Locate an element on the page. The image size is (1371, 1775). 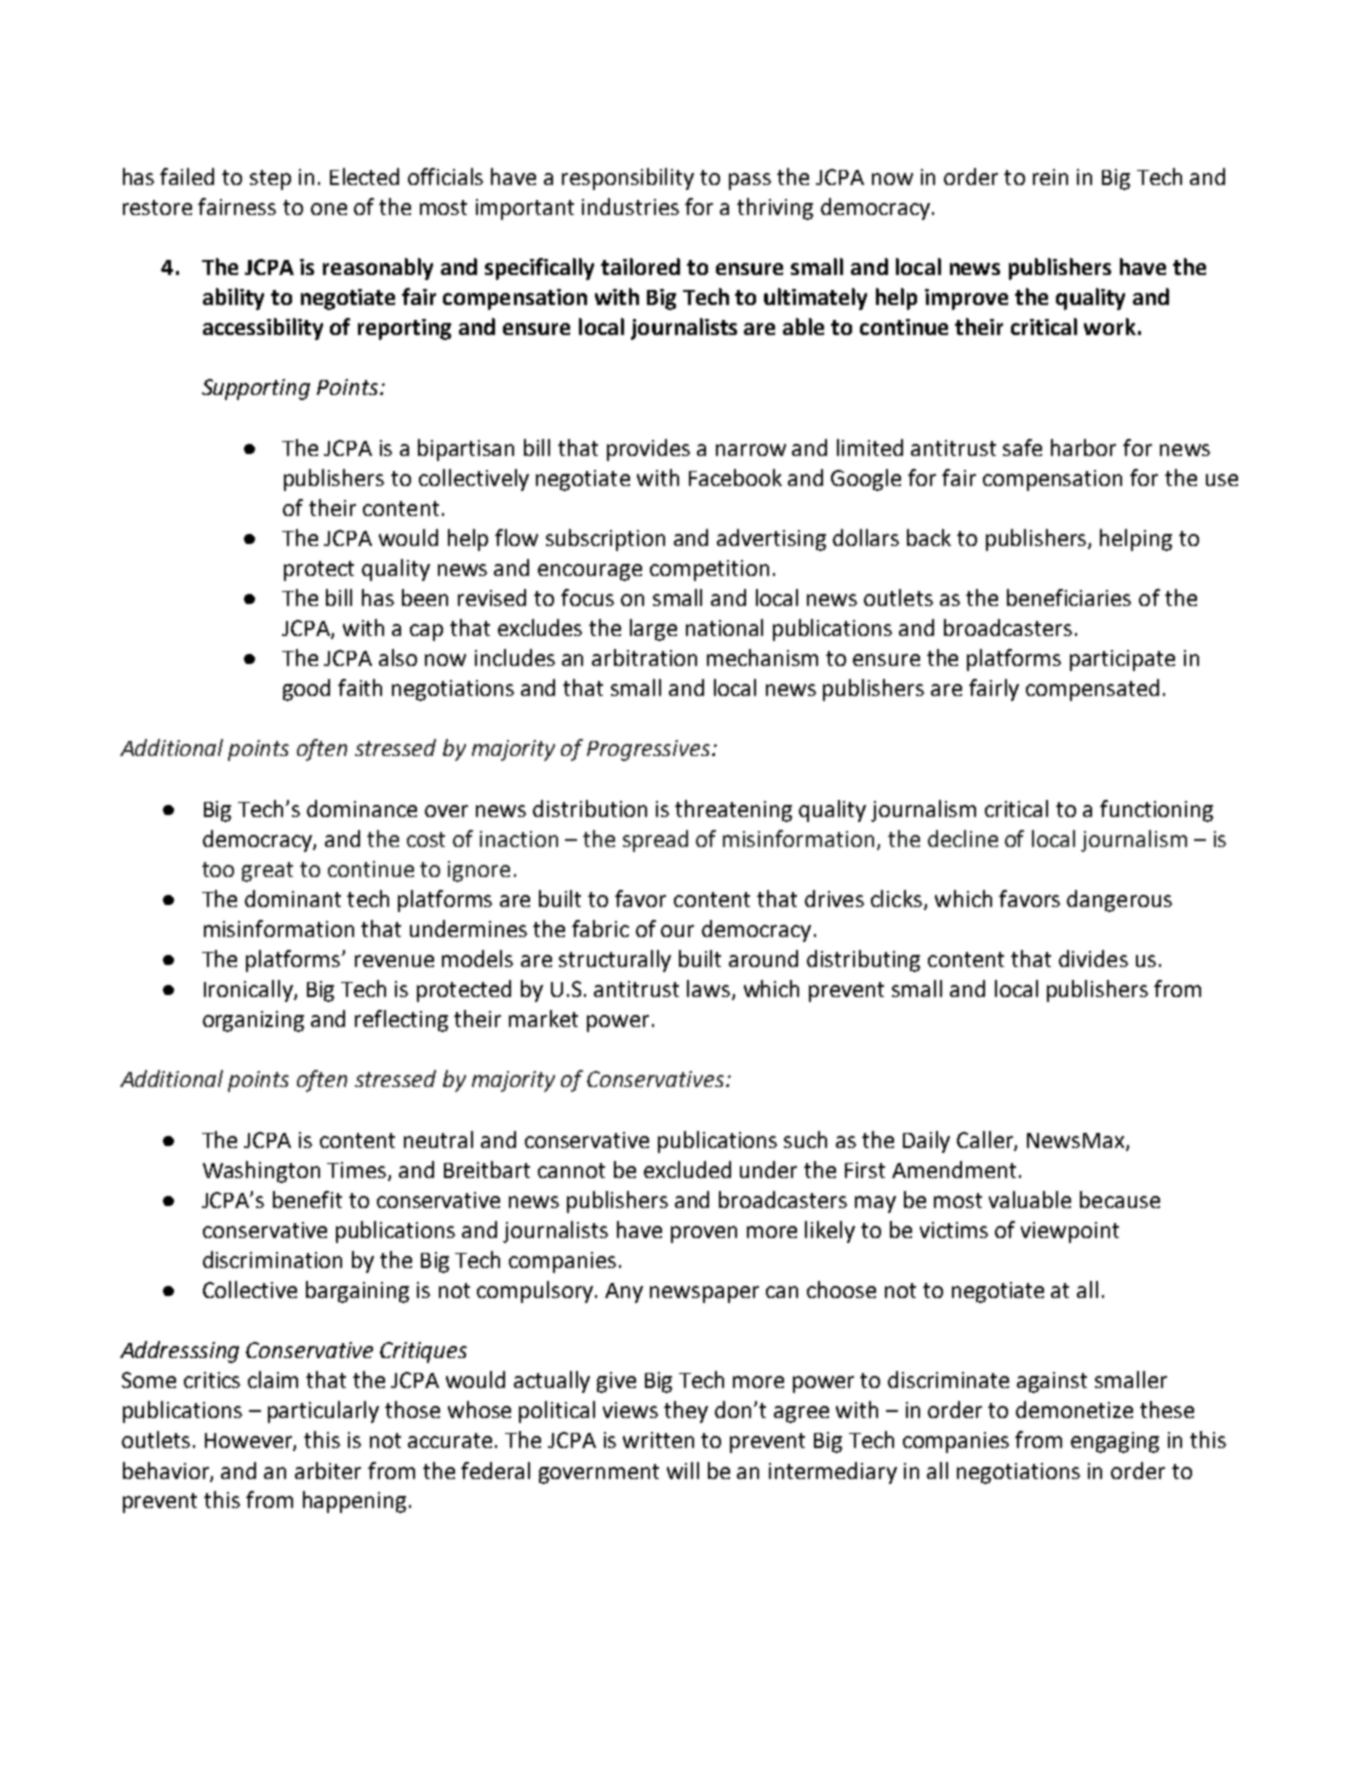
engaging is located at coordinates (1115, 1442).
